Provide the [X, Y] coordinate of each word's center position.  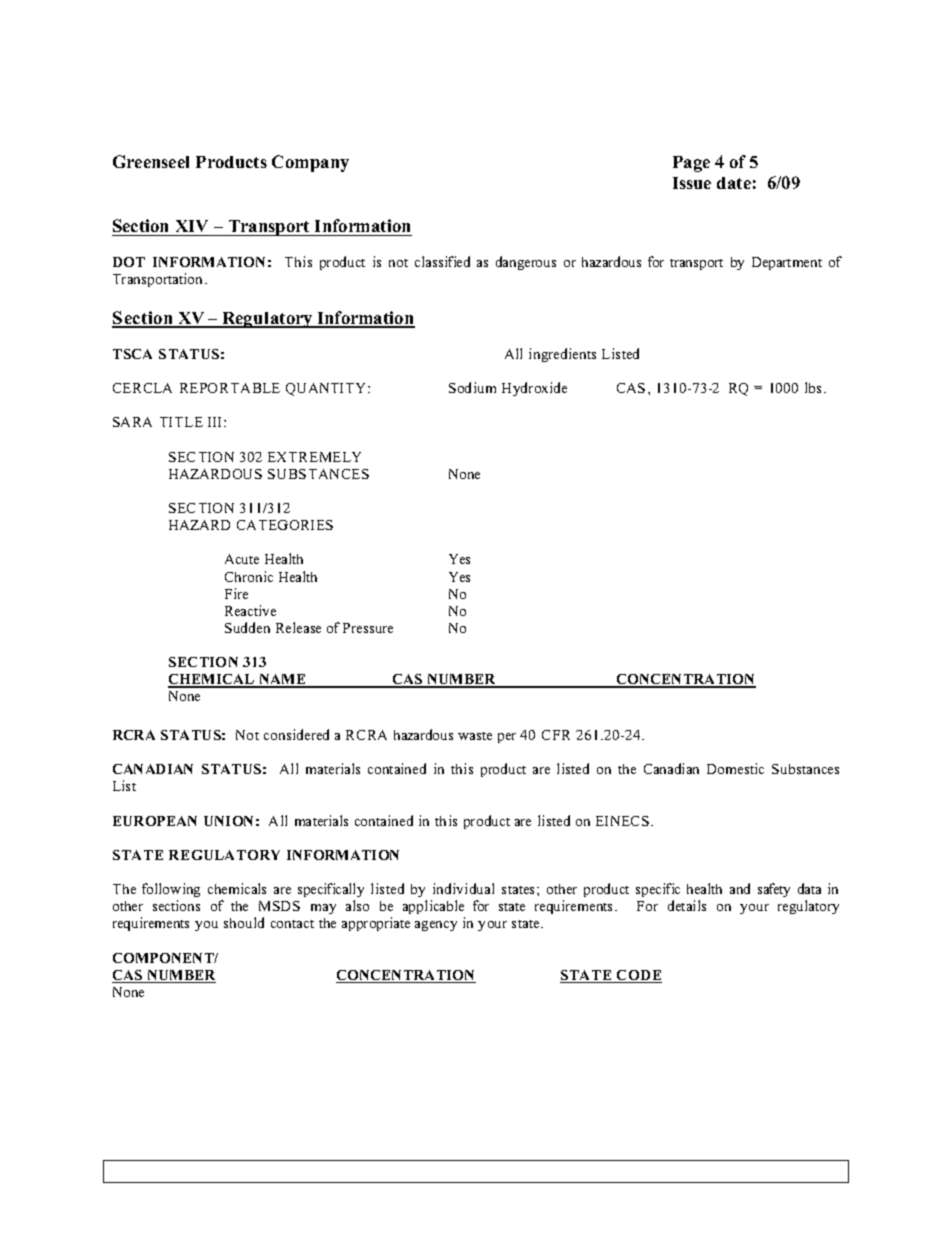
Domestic [735, 768]
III [216, 422]
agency [436, 926]
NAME [282, 680]
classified [442, 261]
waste [475, 736]
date [734, 183]
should [244, 922]
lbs [815, 387]
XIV [192, 226]
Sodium [472, 387]
